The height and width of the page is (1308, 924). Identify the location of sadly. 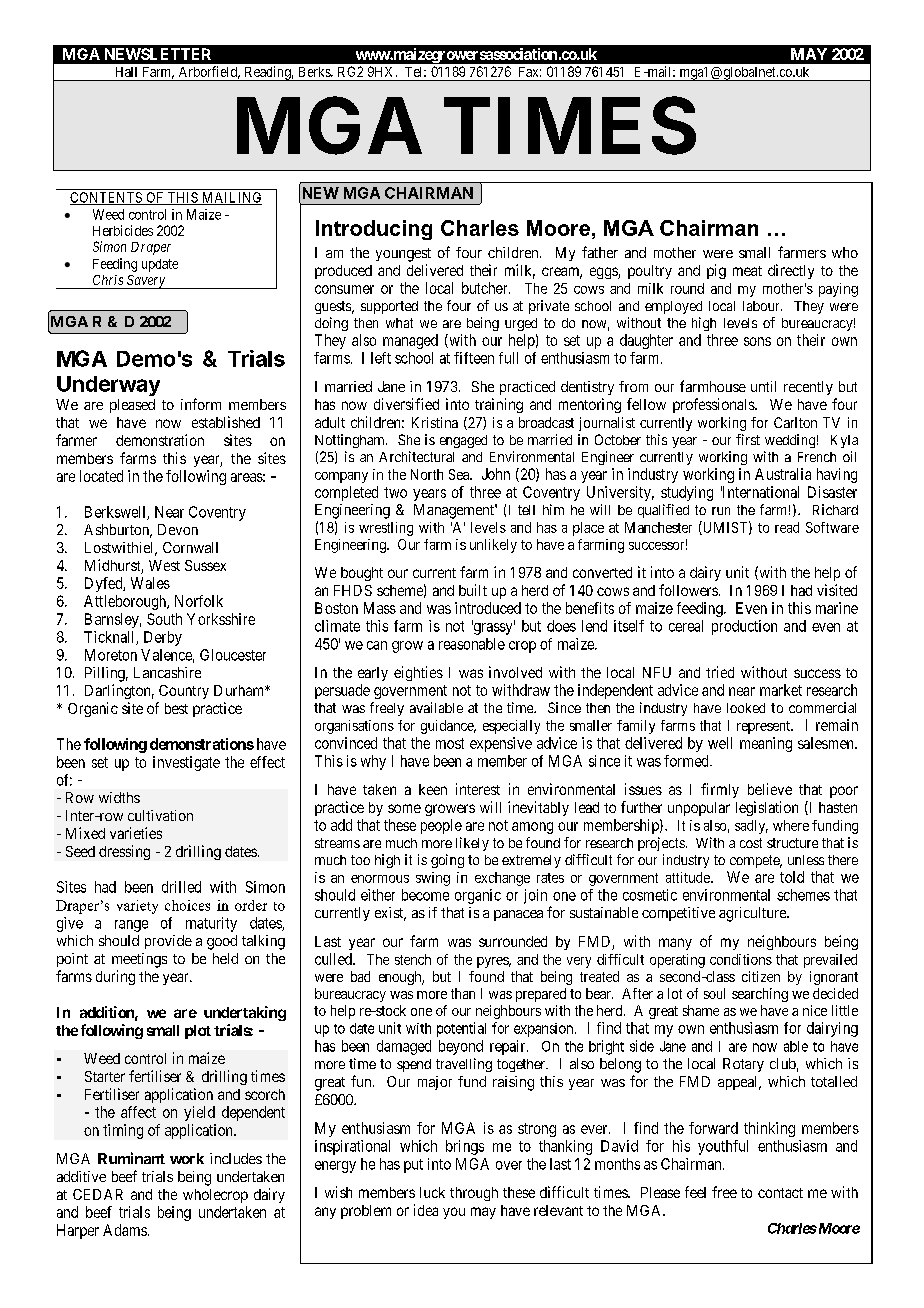
(751, 827).
